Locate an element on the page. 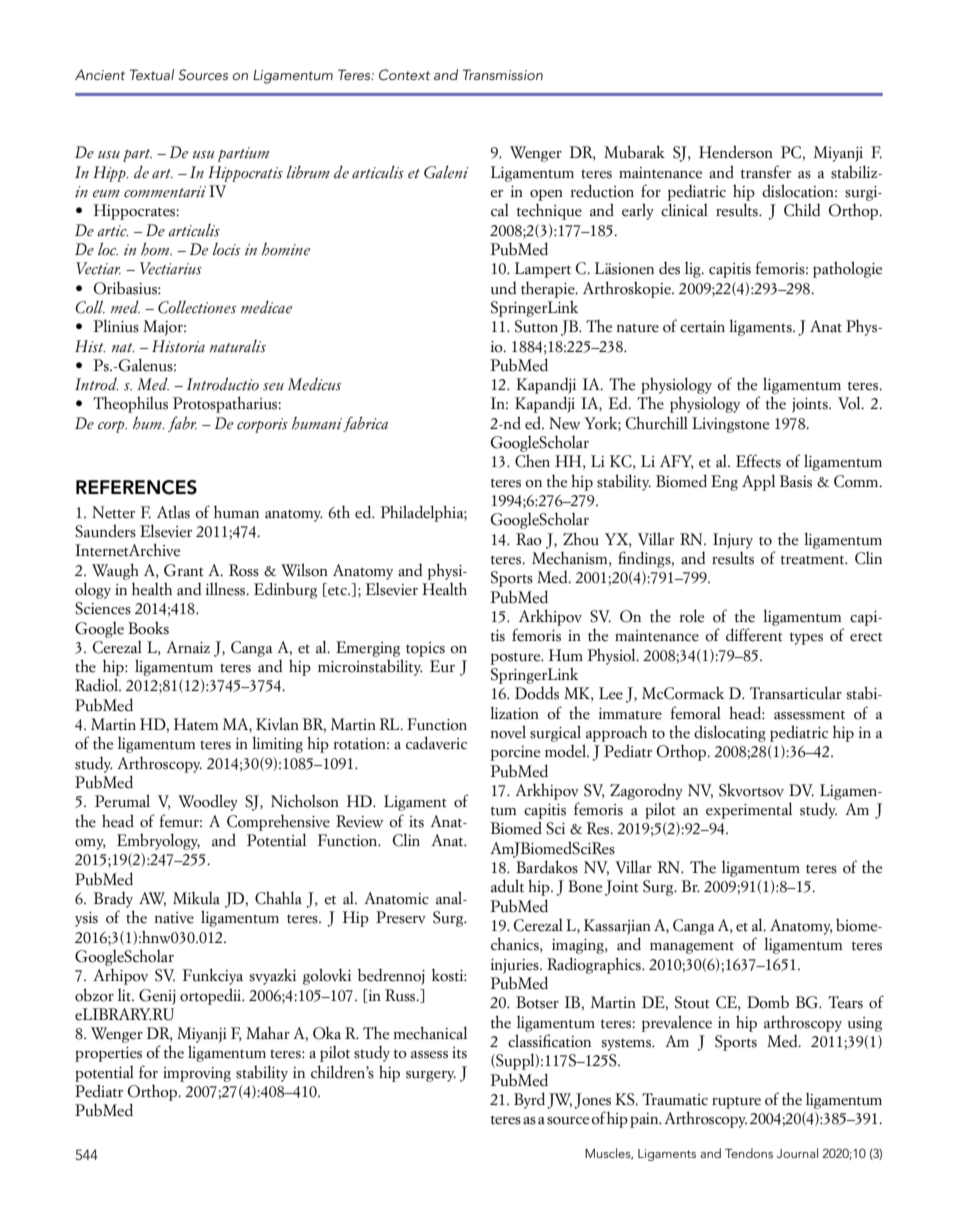 Image resolution: width=958 pixels, height=1232 pixels. Chen is located at coordinates (532, 461).
